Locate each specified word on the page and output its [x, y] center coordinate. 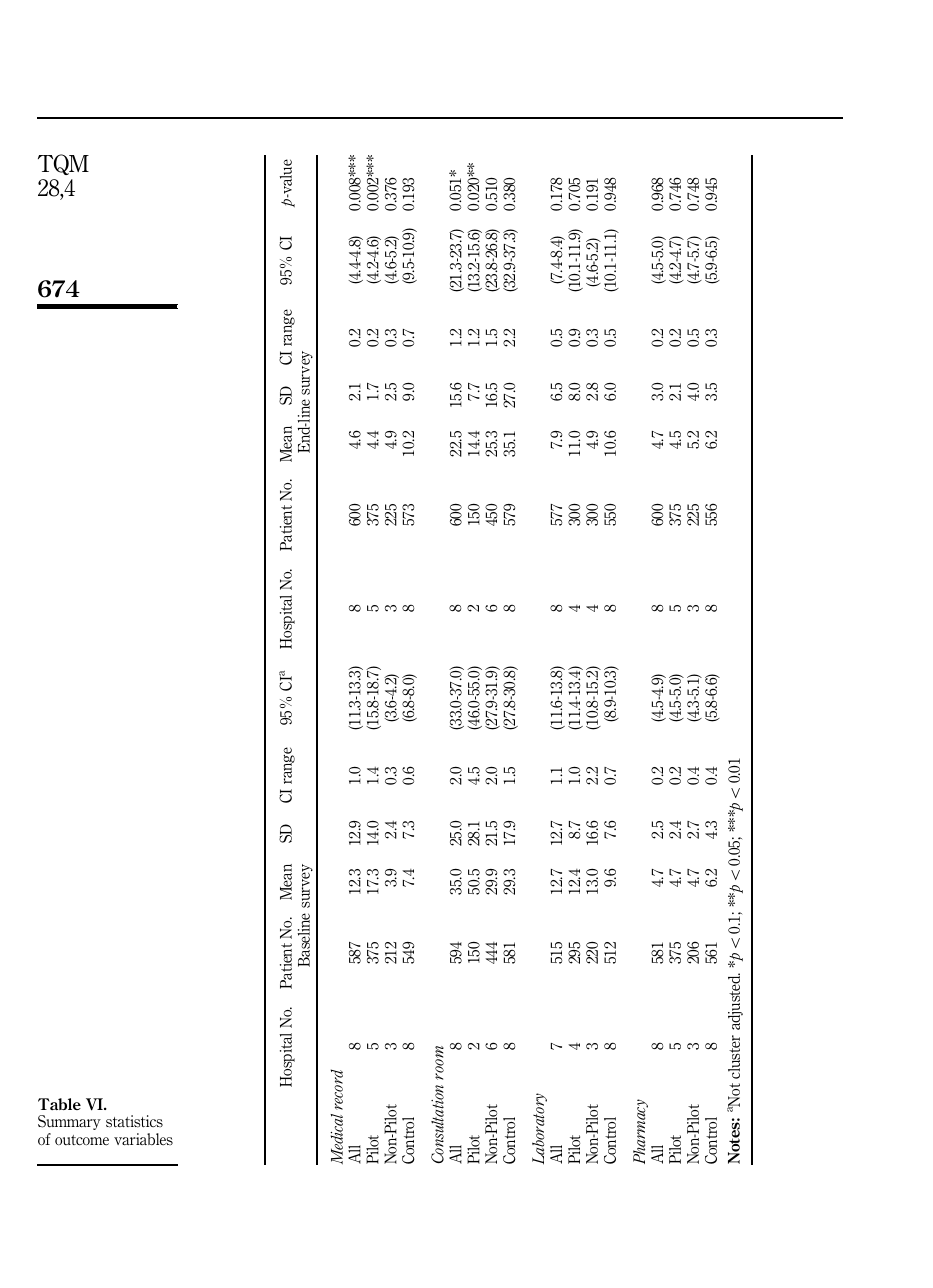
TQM [63, 164]
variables [143, 1139]
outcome [82, 1140]
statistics [134, 1121]
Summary [69, 1122]
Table [59, 1104]
